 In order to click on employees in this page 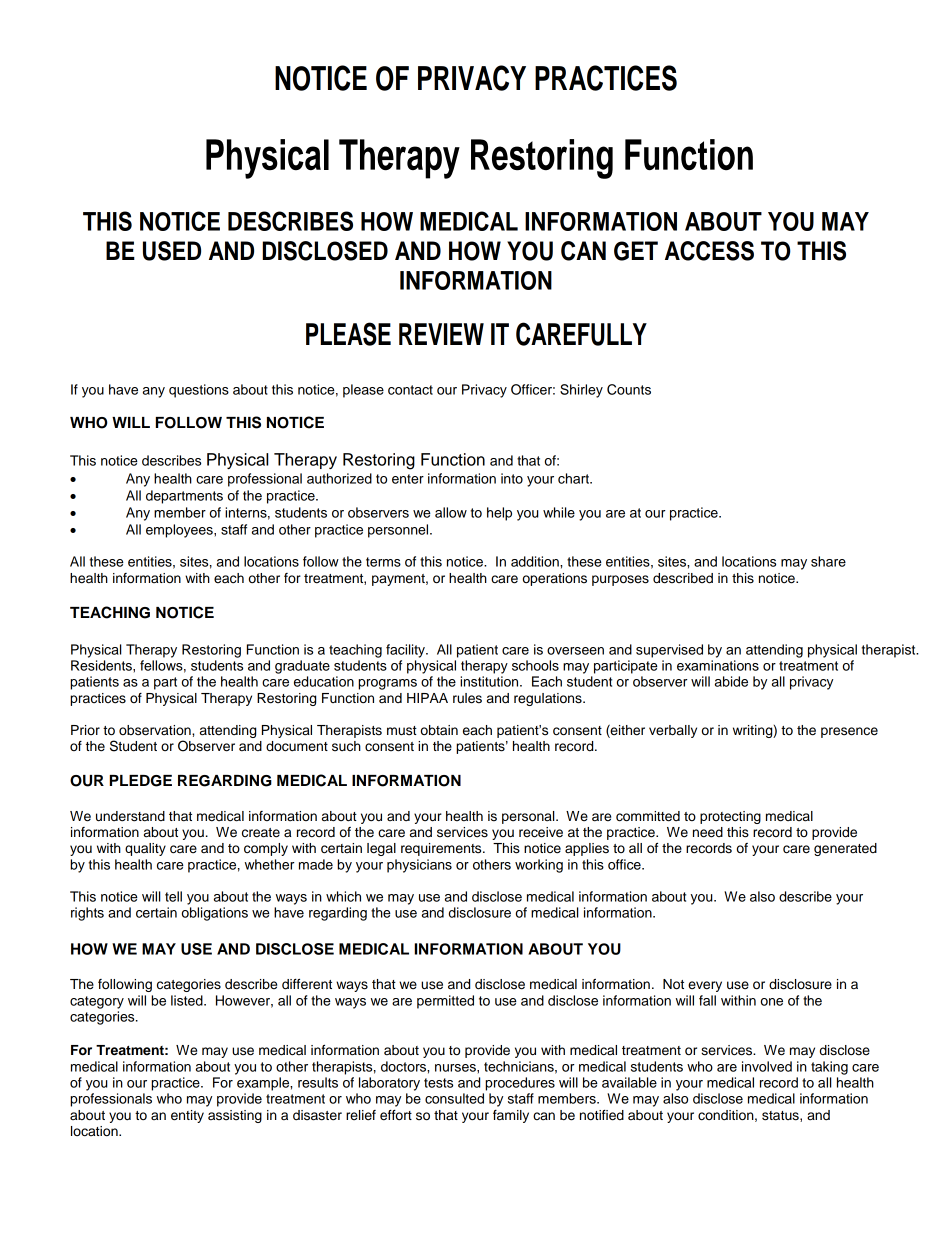, I will do `click(180, 531)`.
